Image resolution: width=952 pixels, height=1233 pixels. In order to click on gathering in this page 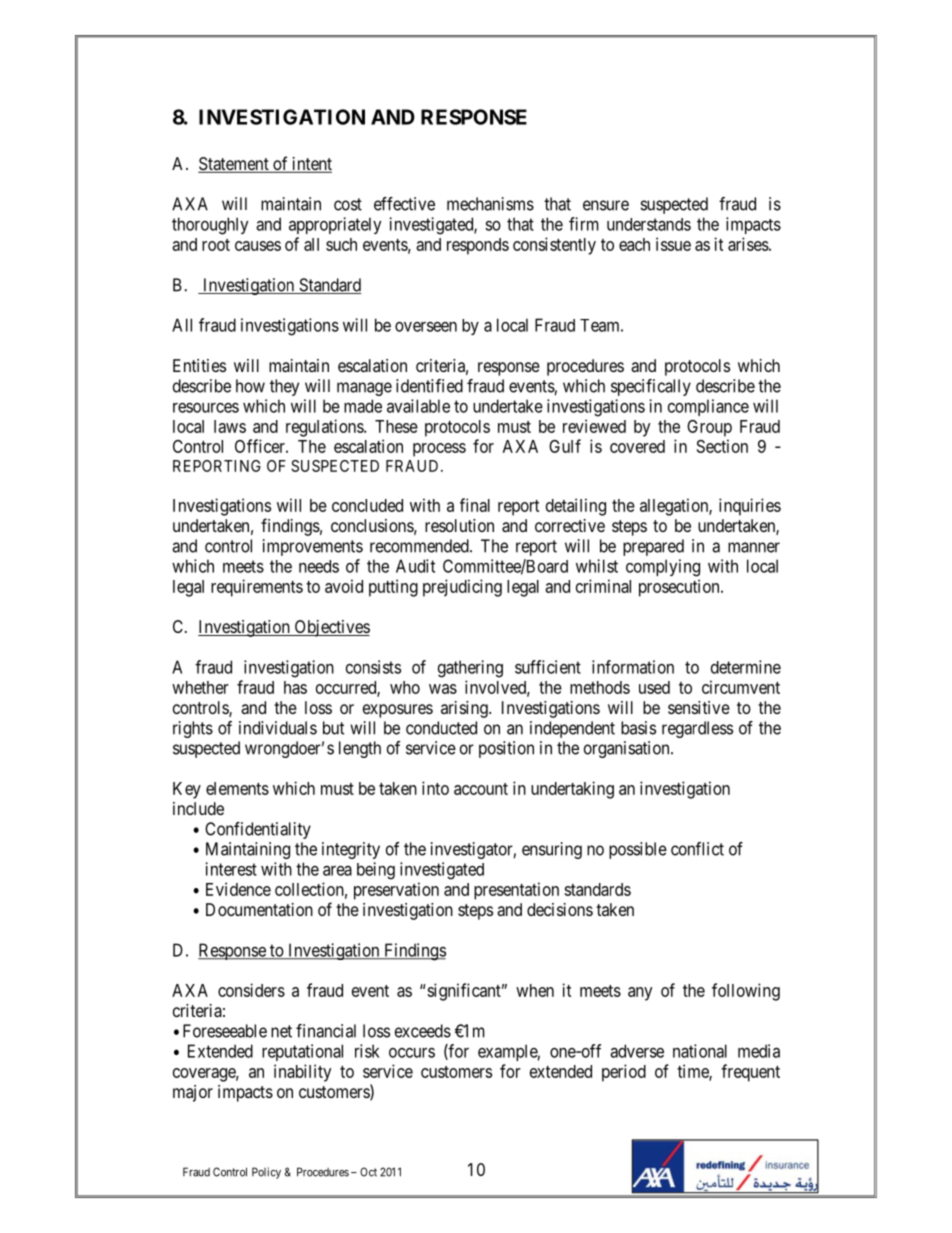, I will do `click(470, 669)`.
